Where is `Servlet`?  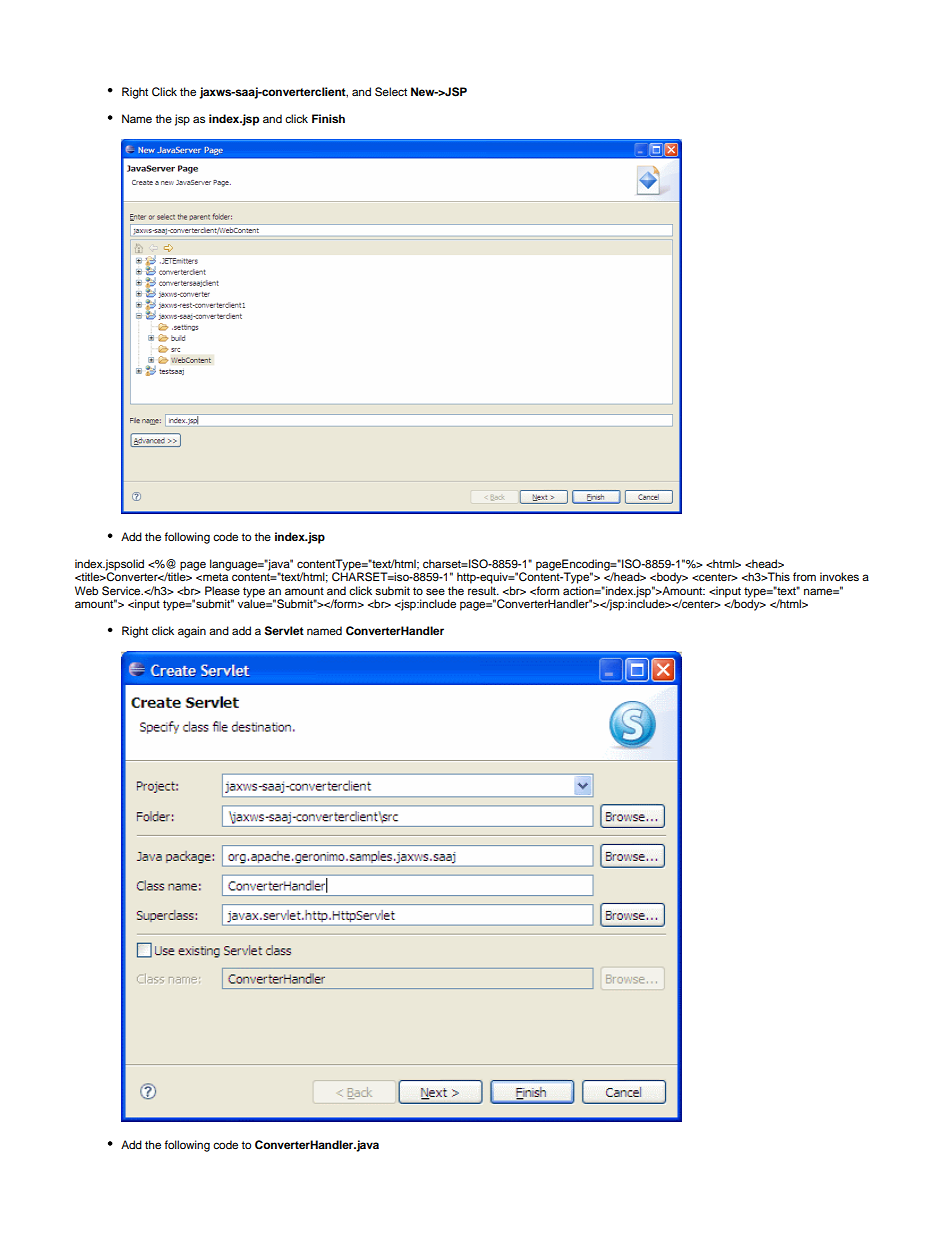
Servlet is located at coordinates (284, 631).
